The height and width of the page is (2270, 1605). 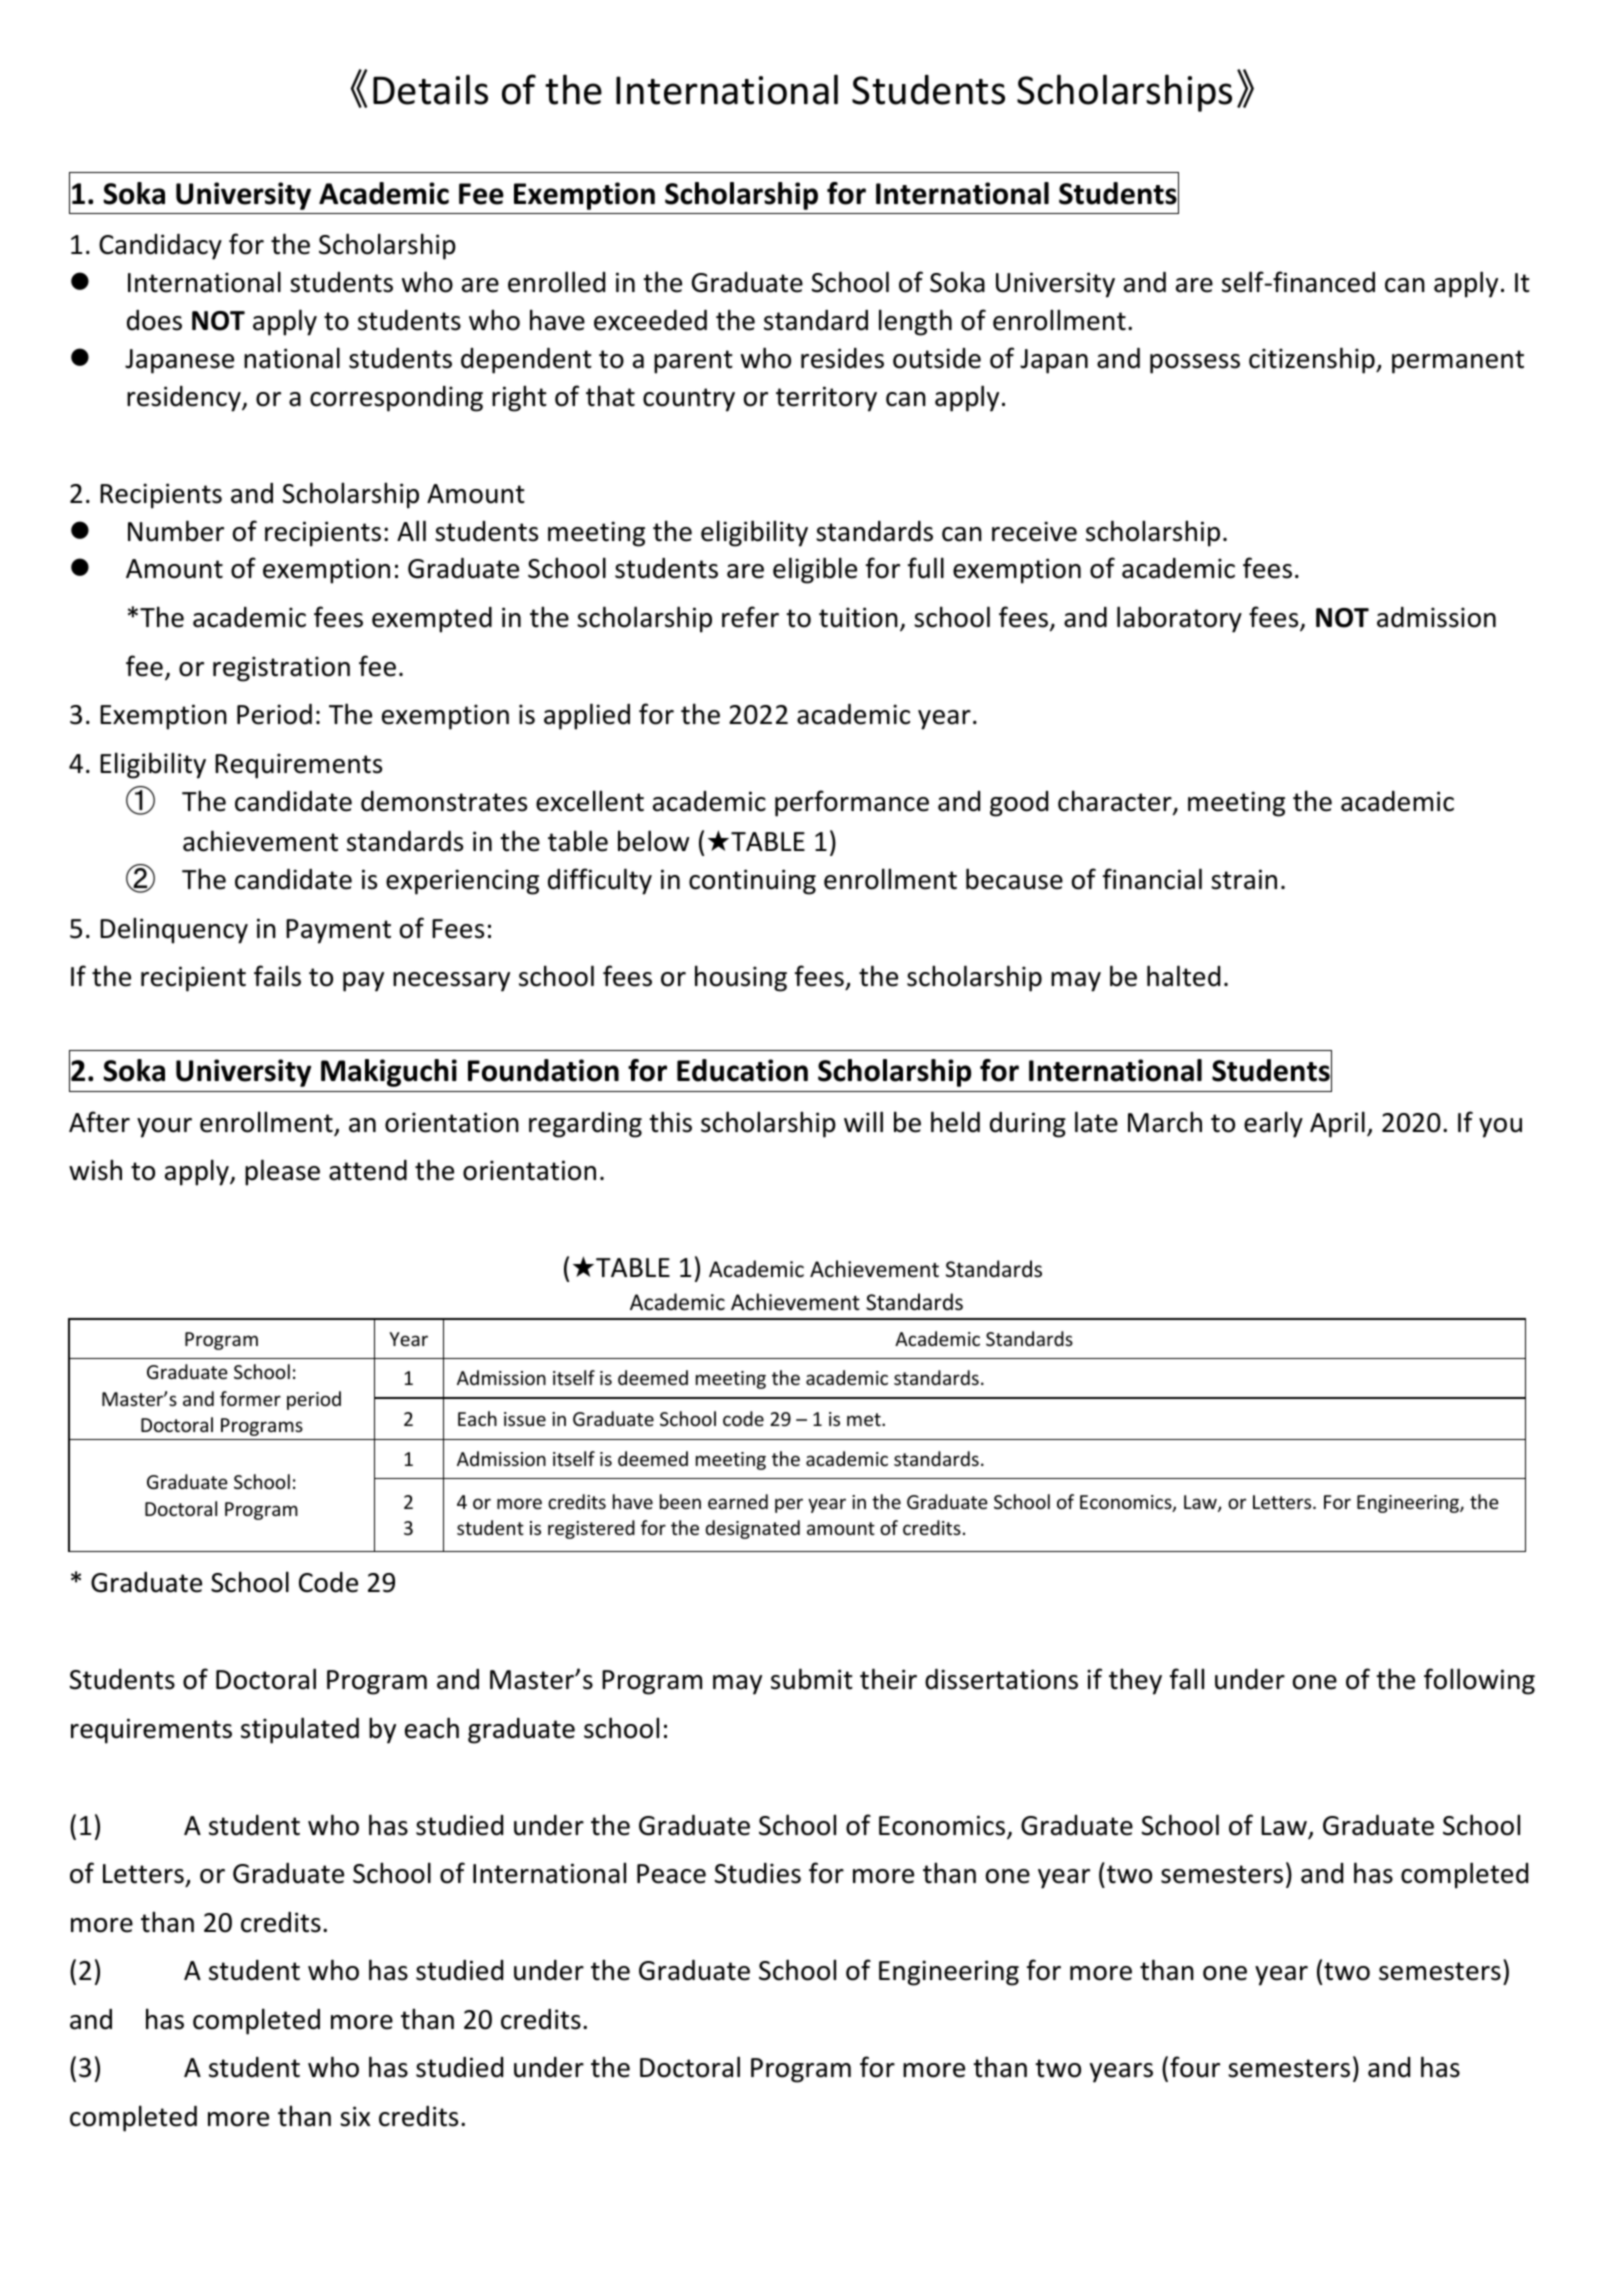 I want to click on fall, so click(x=1187, y=1679).
